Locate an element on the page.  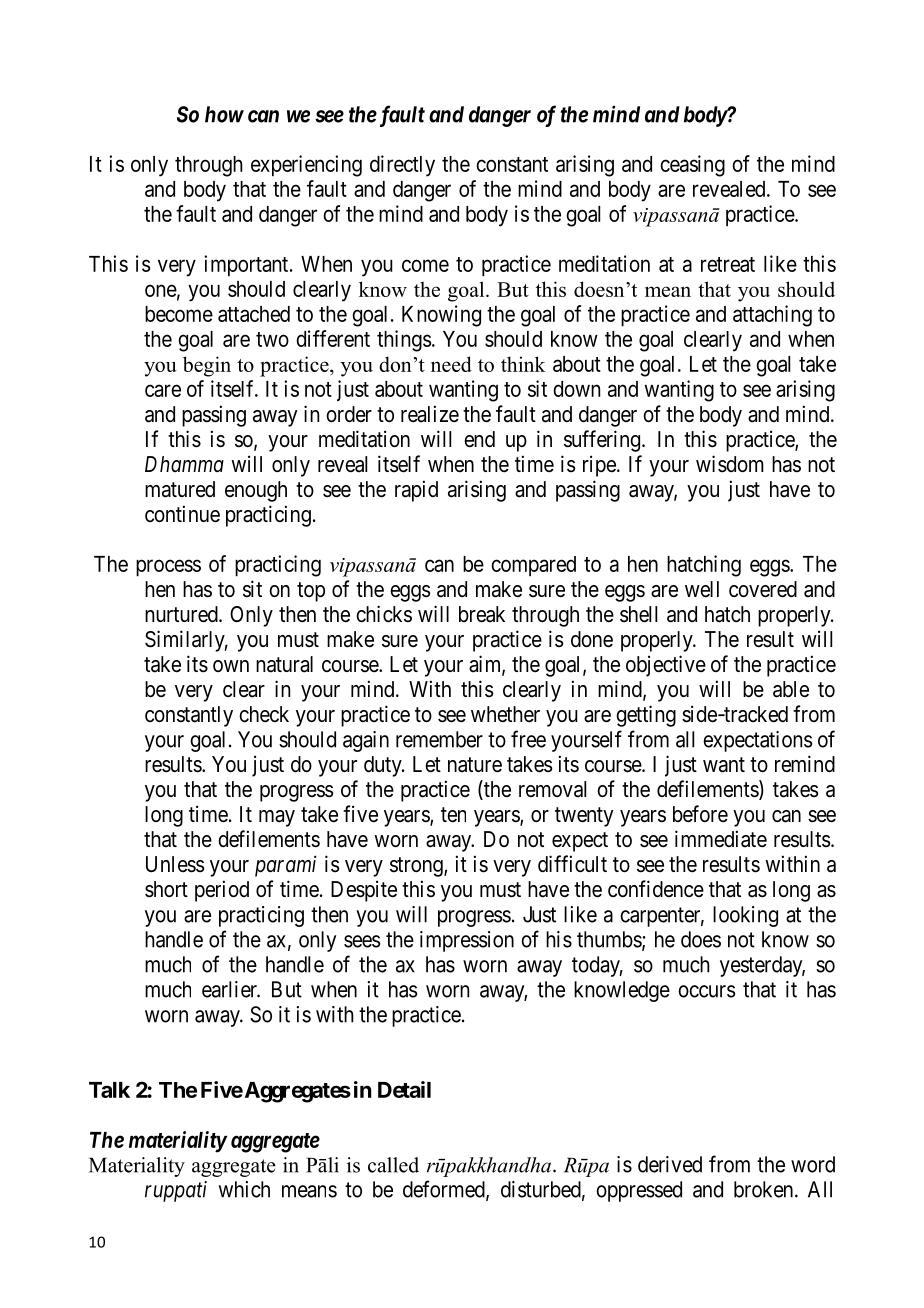
end is located at coordinates (479, 439).
